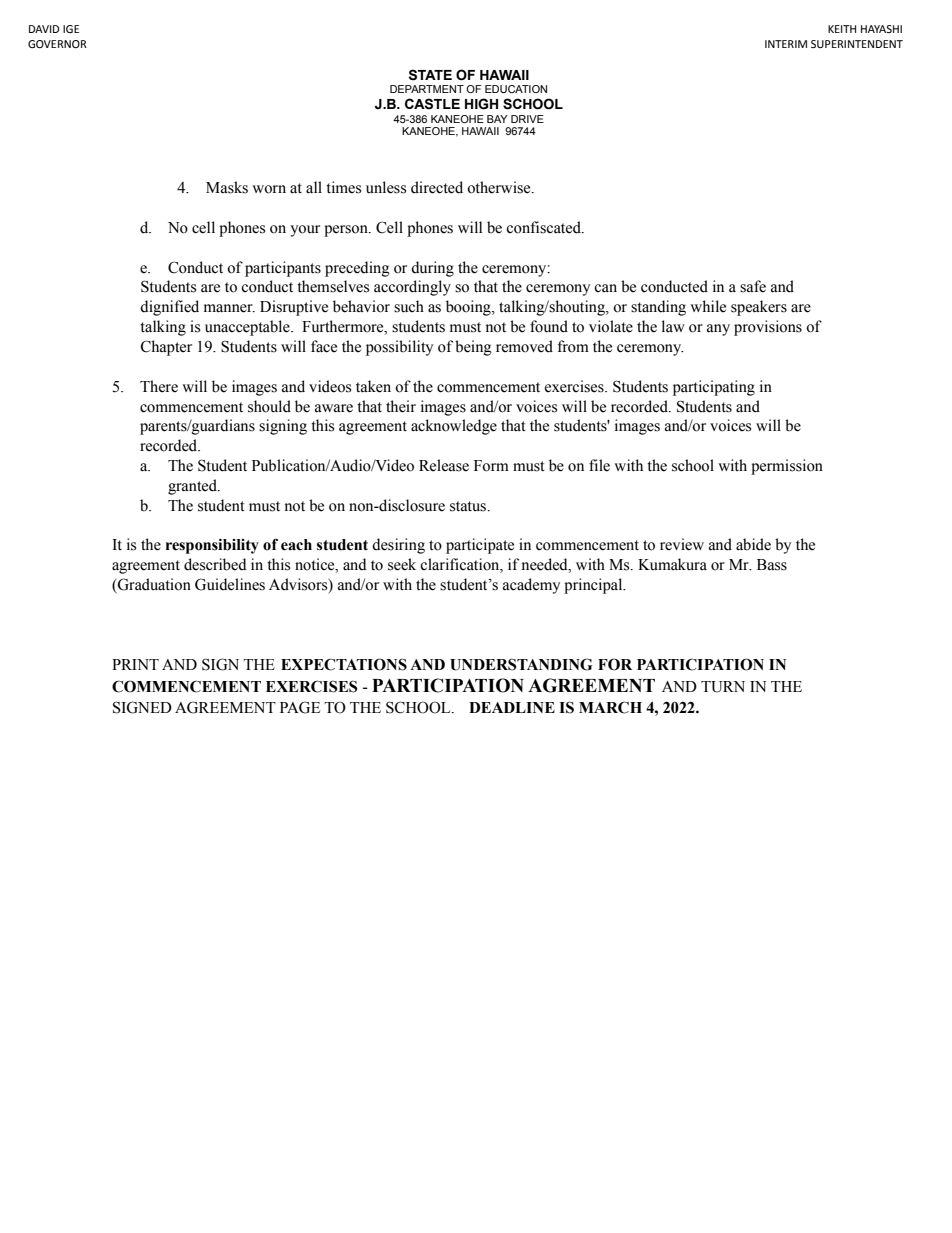  Describe the element at coordinates (432, 269) in the image. I see `during` at that location.
